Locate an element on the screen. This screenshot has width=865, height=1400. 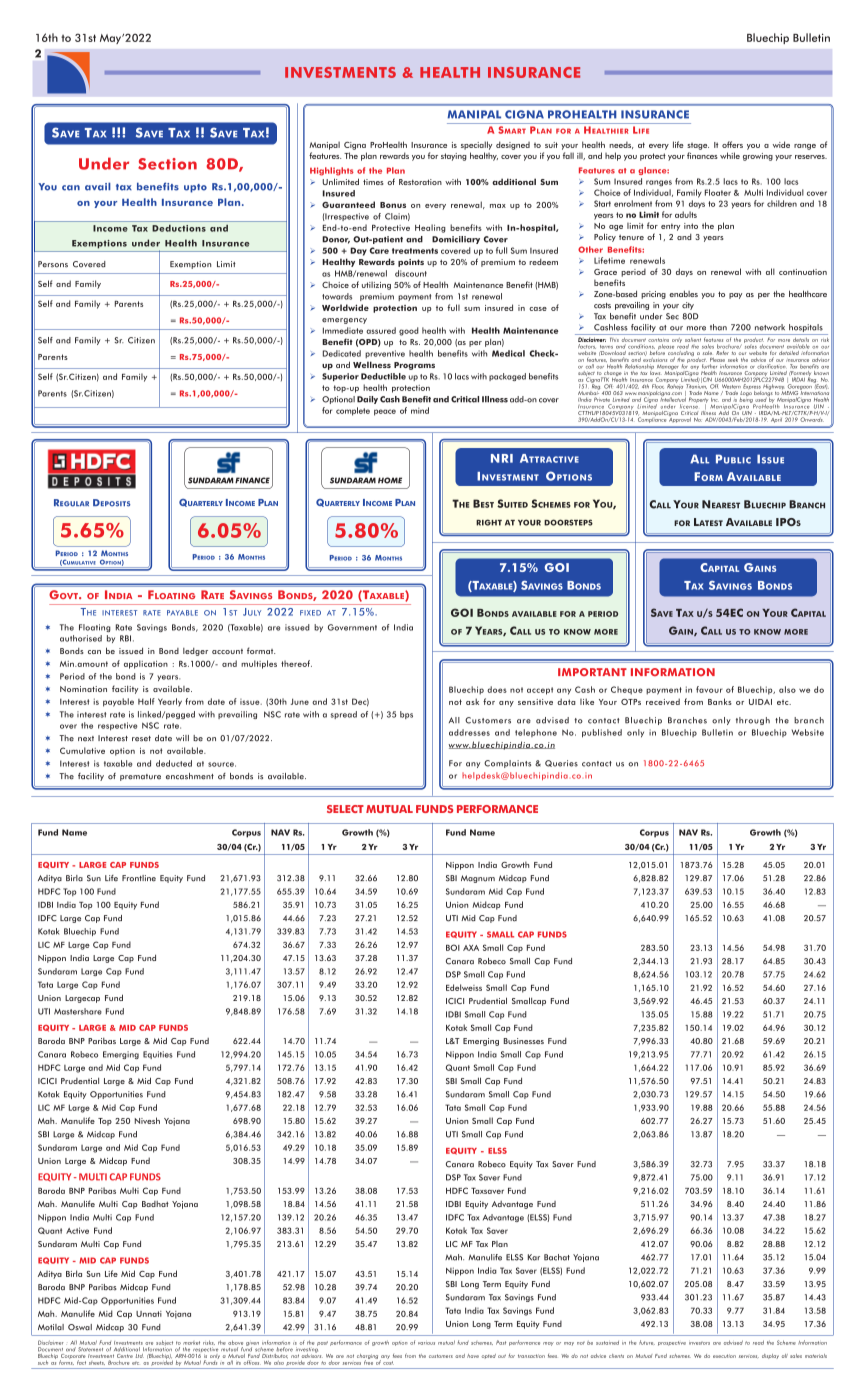
various is located at coordinates (426, 1343).
